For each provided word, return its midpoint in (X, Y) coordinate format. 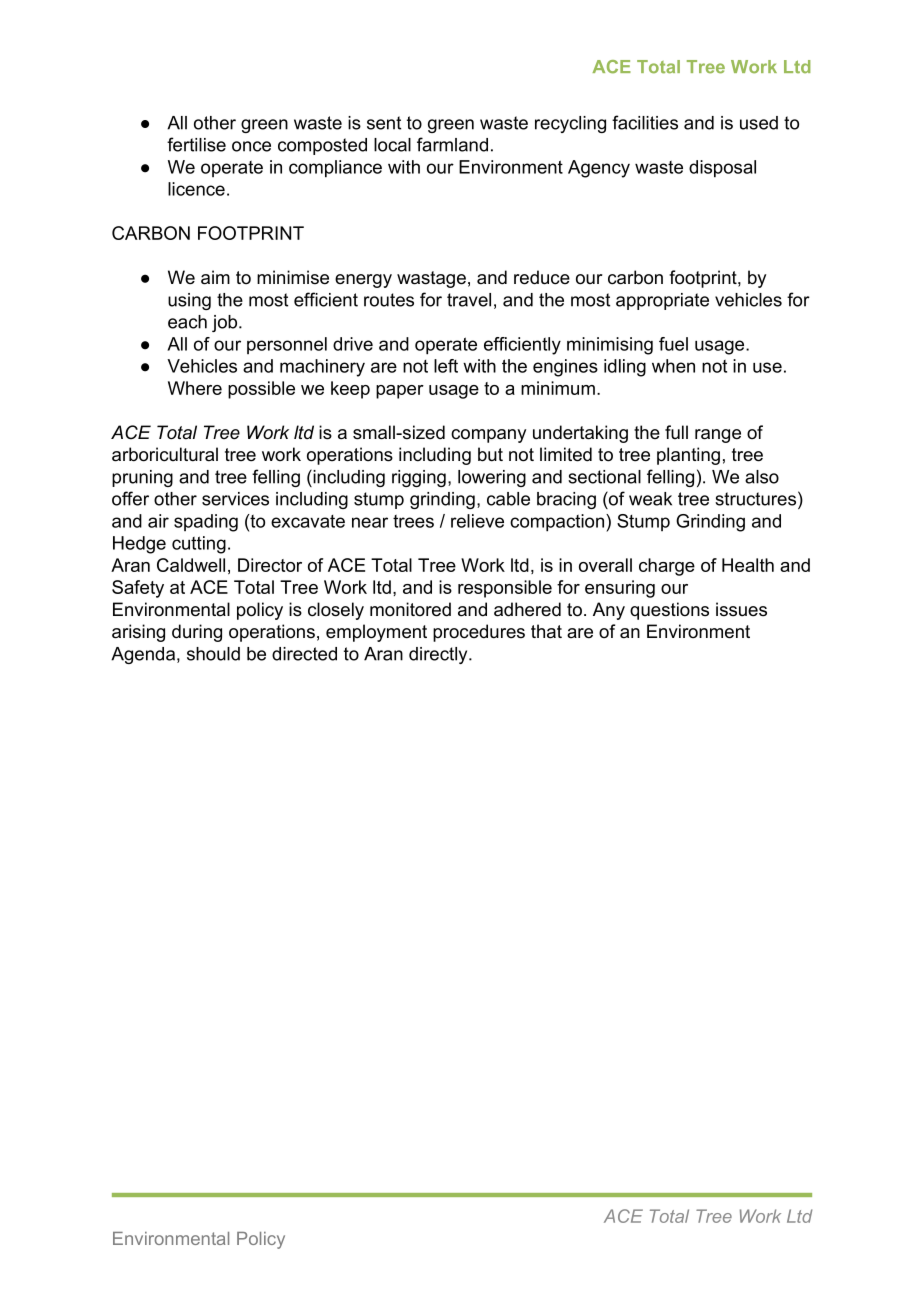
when (673, 366)
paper (400, 392)
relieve (477, 521)
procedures (479, 633)
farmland (452, 144)
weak (650, 499)
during (197, 633)
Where (195, 388)
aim (215, 277)
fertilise (196, 144)
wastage (431, 279)
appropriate (662, 301)
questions (669, 611)
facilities (645, 122)
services (235, 499)
